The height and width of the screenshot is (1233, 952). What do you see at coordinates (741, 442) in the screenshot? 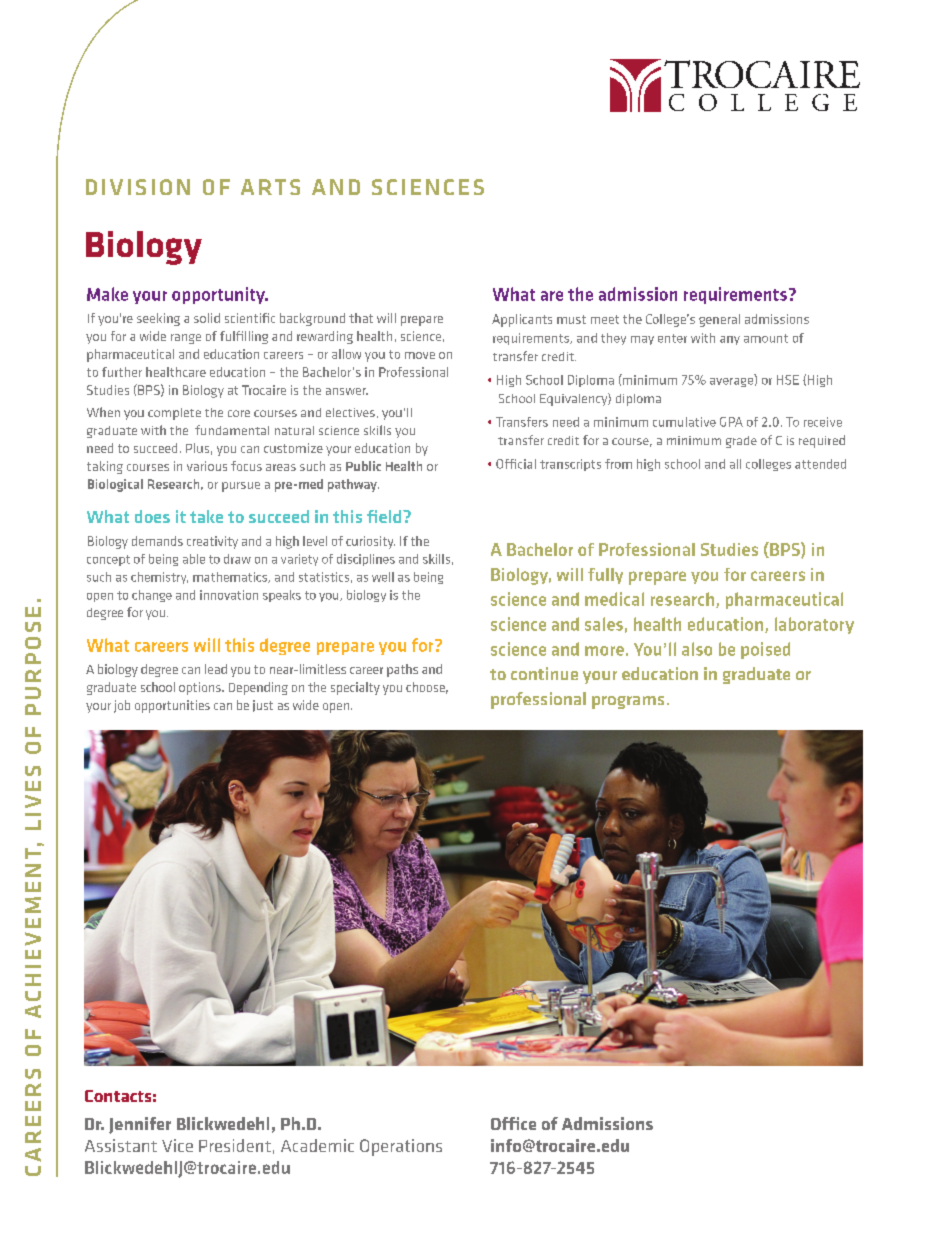
I see `grade` at bounding box center [741, 442].
